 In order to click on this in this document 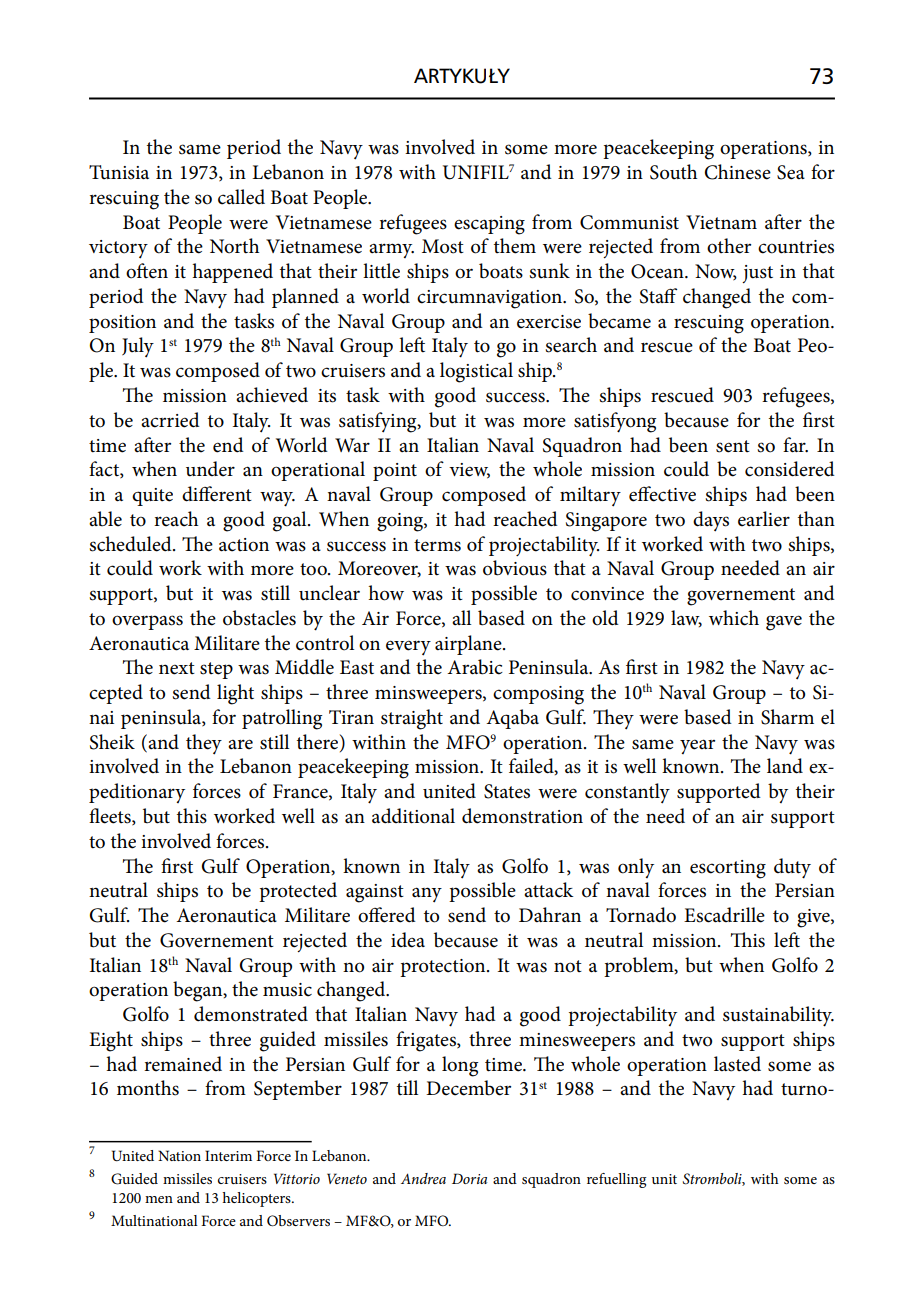, I will do `click(192, 816)`.
